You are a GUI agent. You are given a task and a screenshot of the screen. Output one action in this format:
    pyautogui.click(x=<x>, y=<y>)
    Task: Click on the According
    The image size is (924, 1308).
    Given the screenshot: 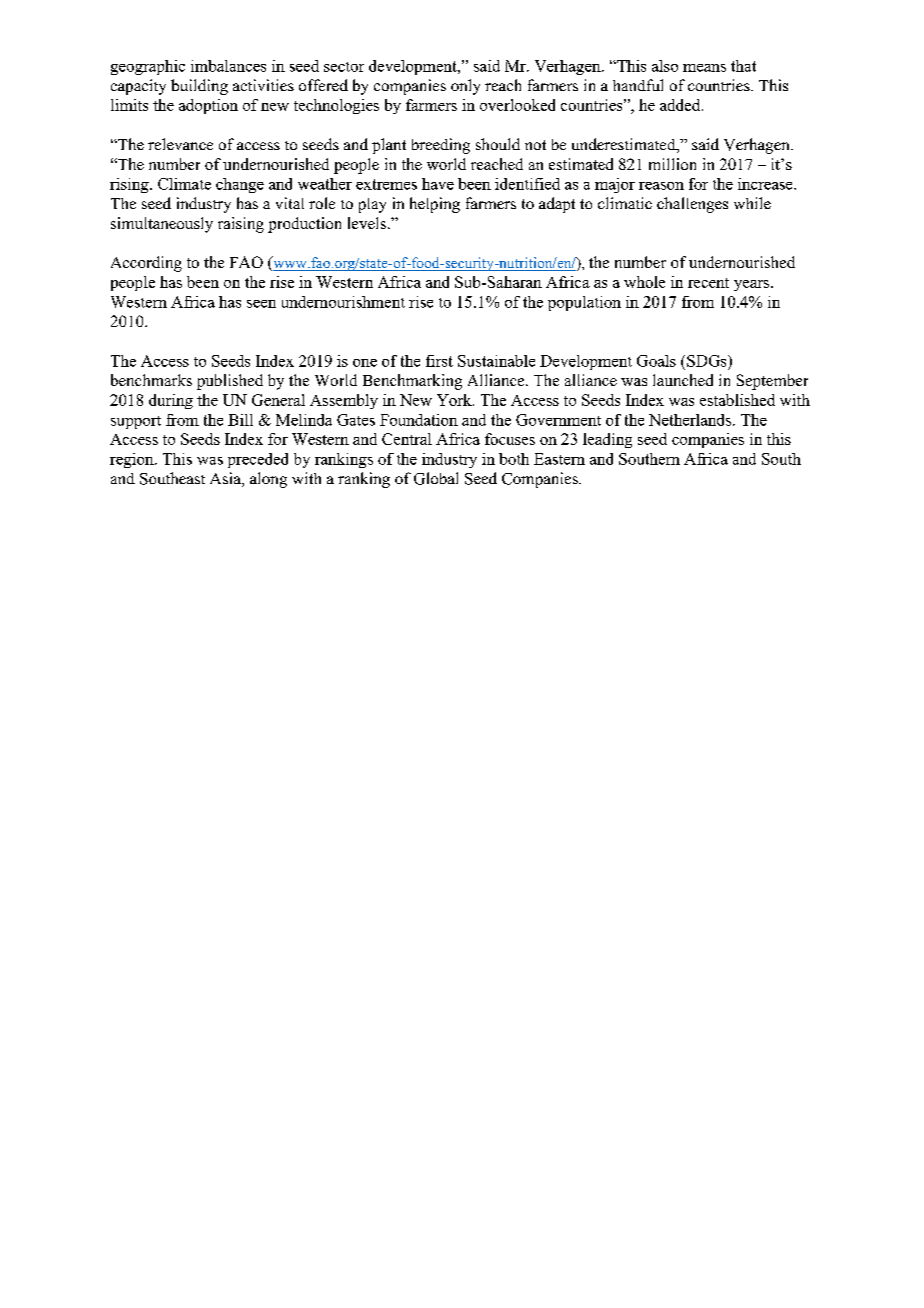 What is the action you would take?
    pyautogui.click(x=146, y=264)
